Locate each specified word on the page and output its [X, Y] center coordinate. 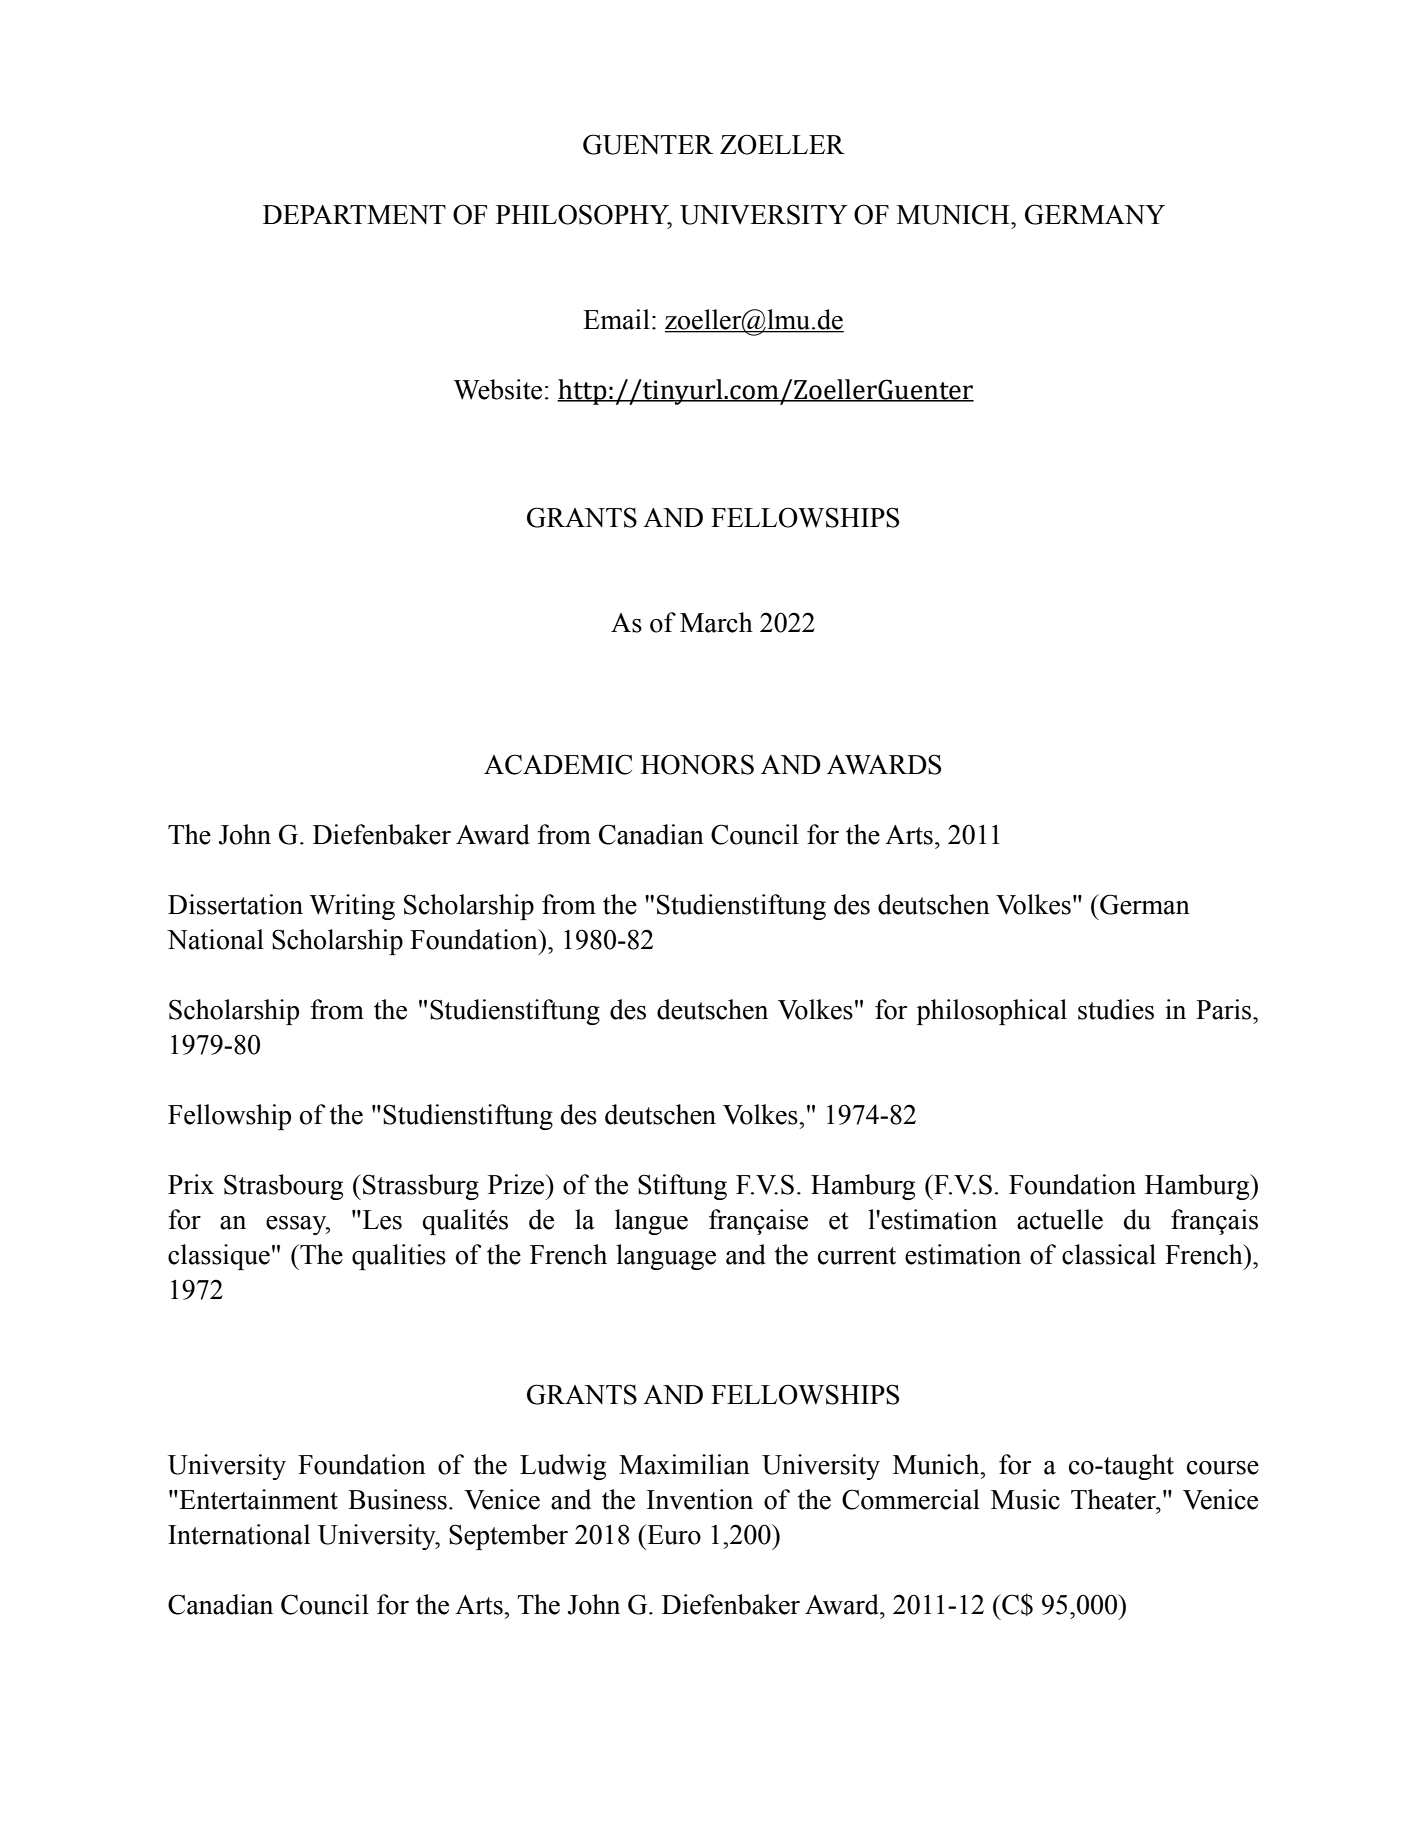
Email [616, 319]
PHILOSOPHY [584, 215]
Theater [1114, 1499]
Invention [700, 1499]
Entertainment [257, 1499]
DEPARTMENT [354, 214]
